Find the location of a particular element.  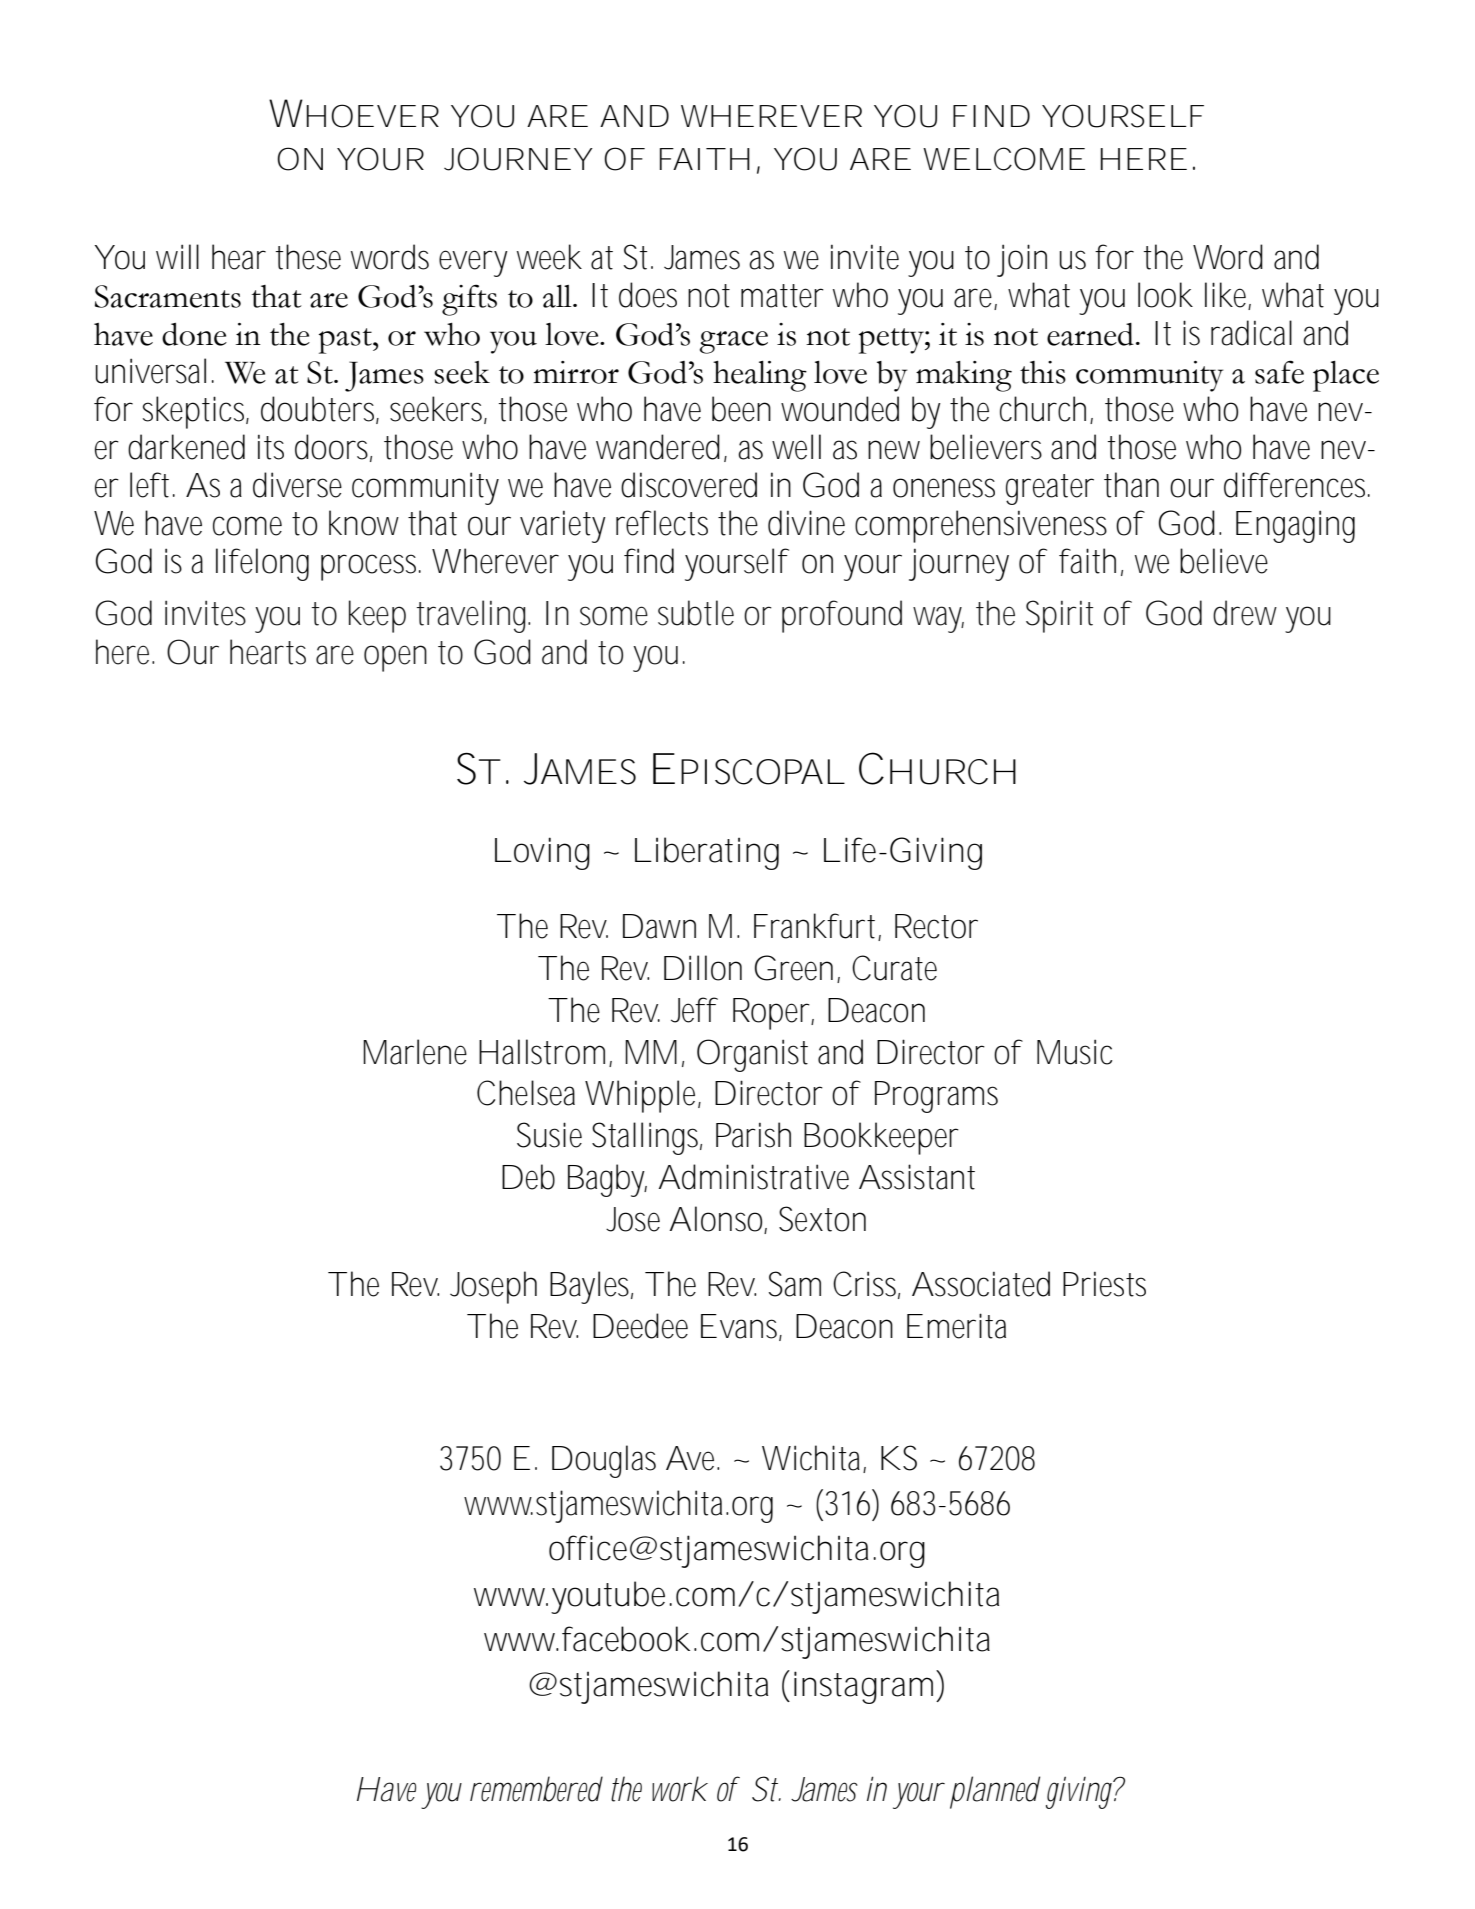

remembered is located at coordinates (536, 1789).
